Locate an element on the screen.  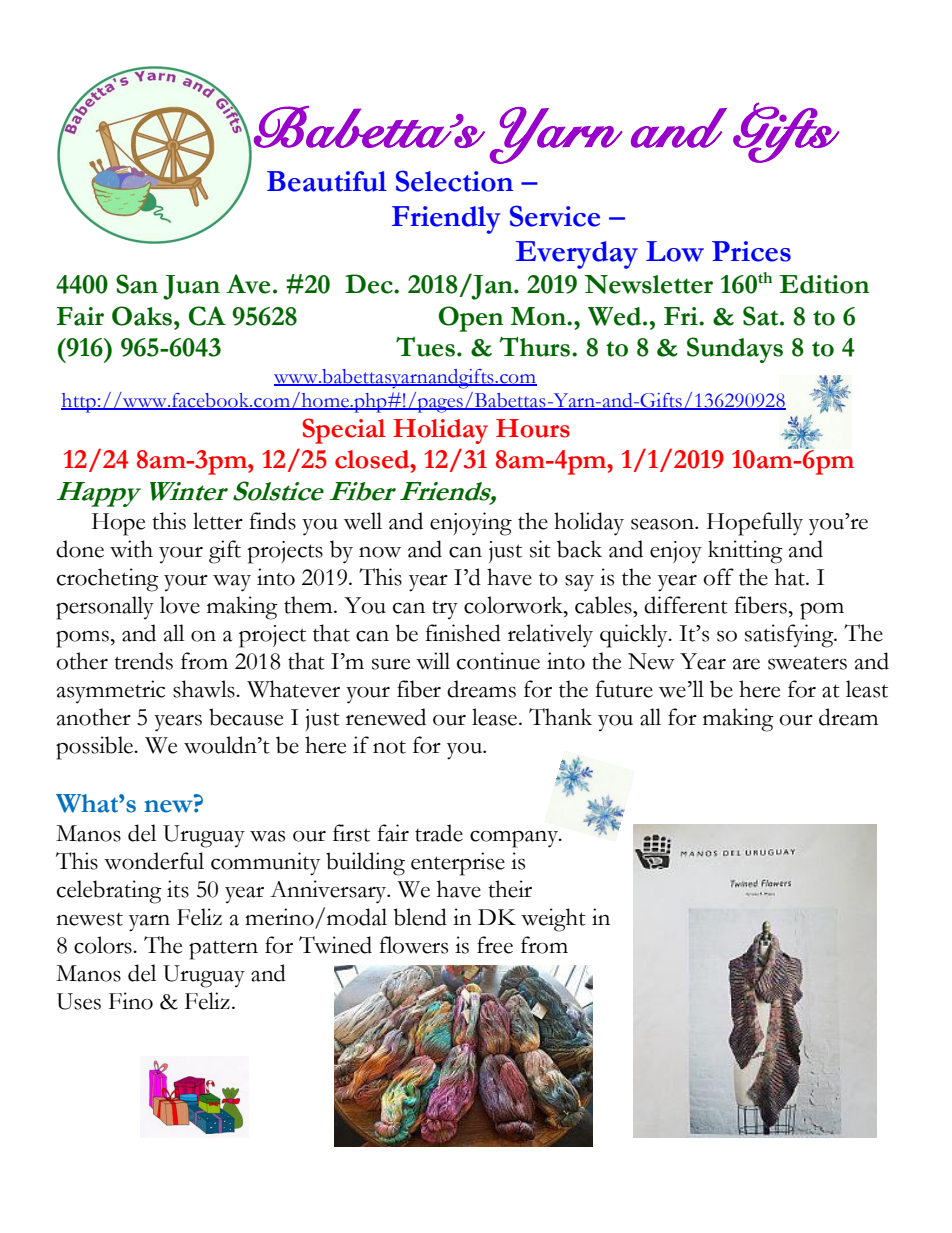
San is located at coordinates (137, 284).
